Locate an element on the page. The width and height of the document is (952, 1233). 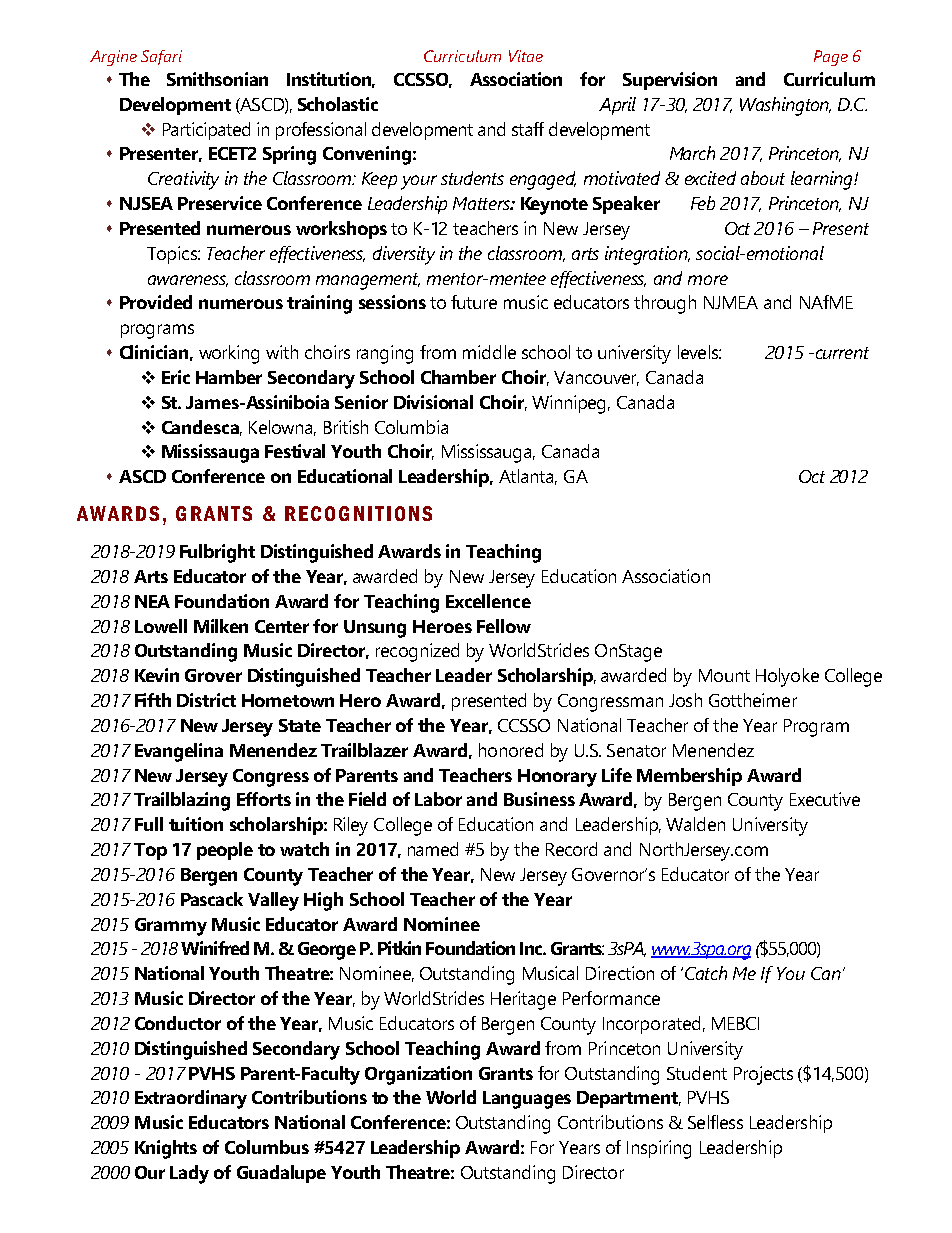
Vitae is located at coordinates (526, 56).
